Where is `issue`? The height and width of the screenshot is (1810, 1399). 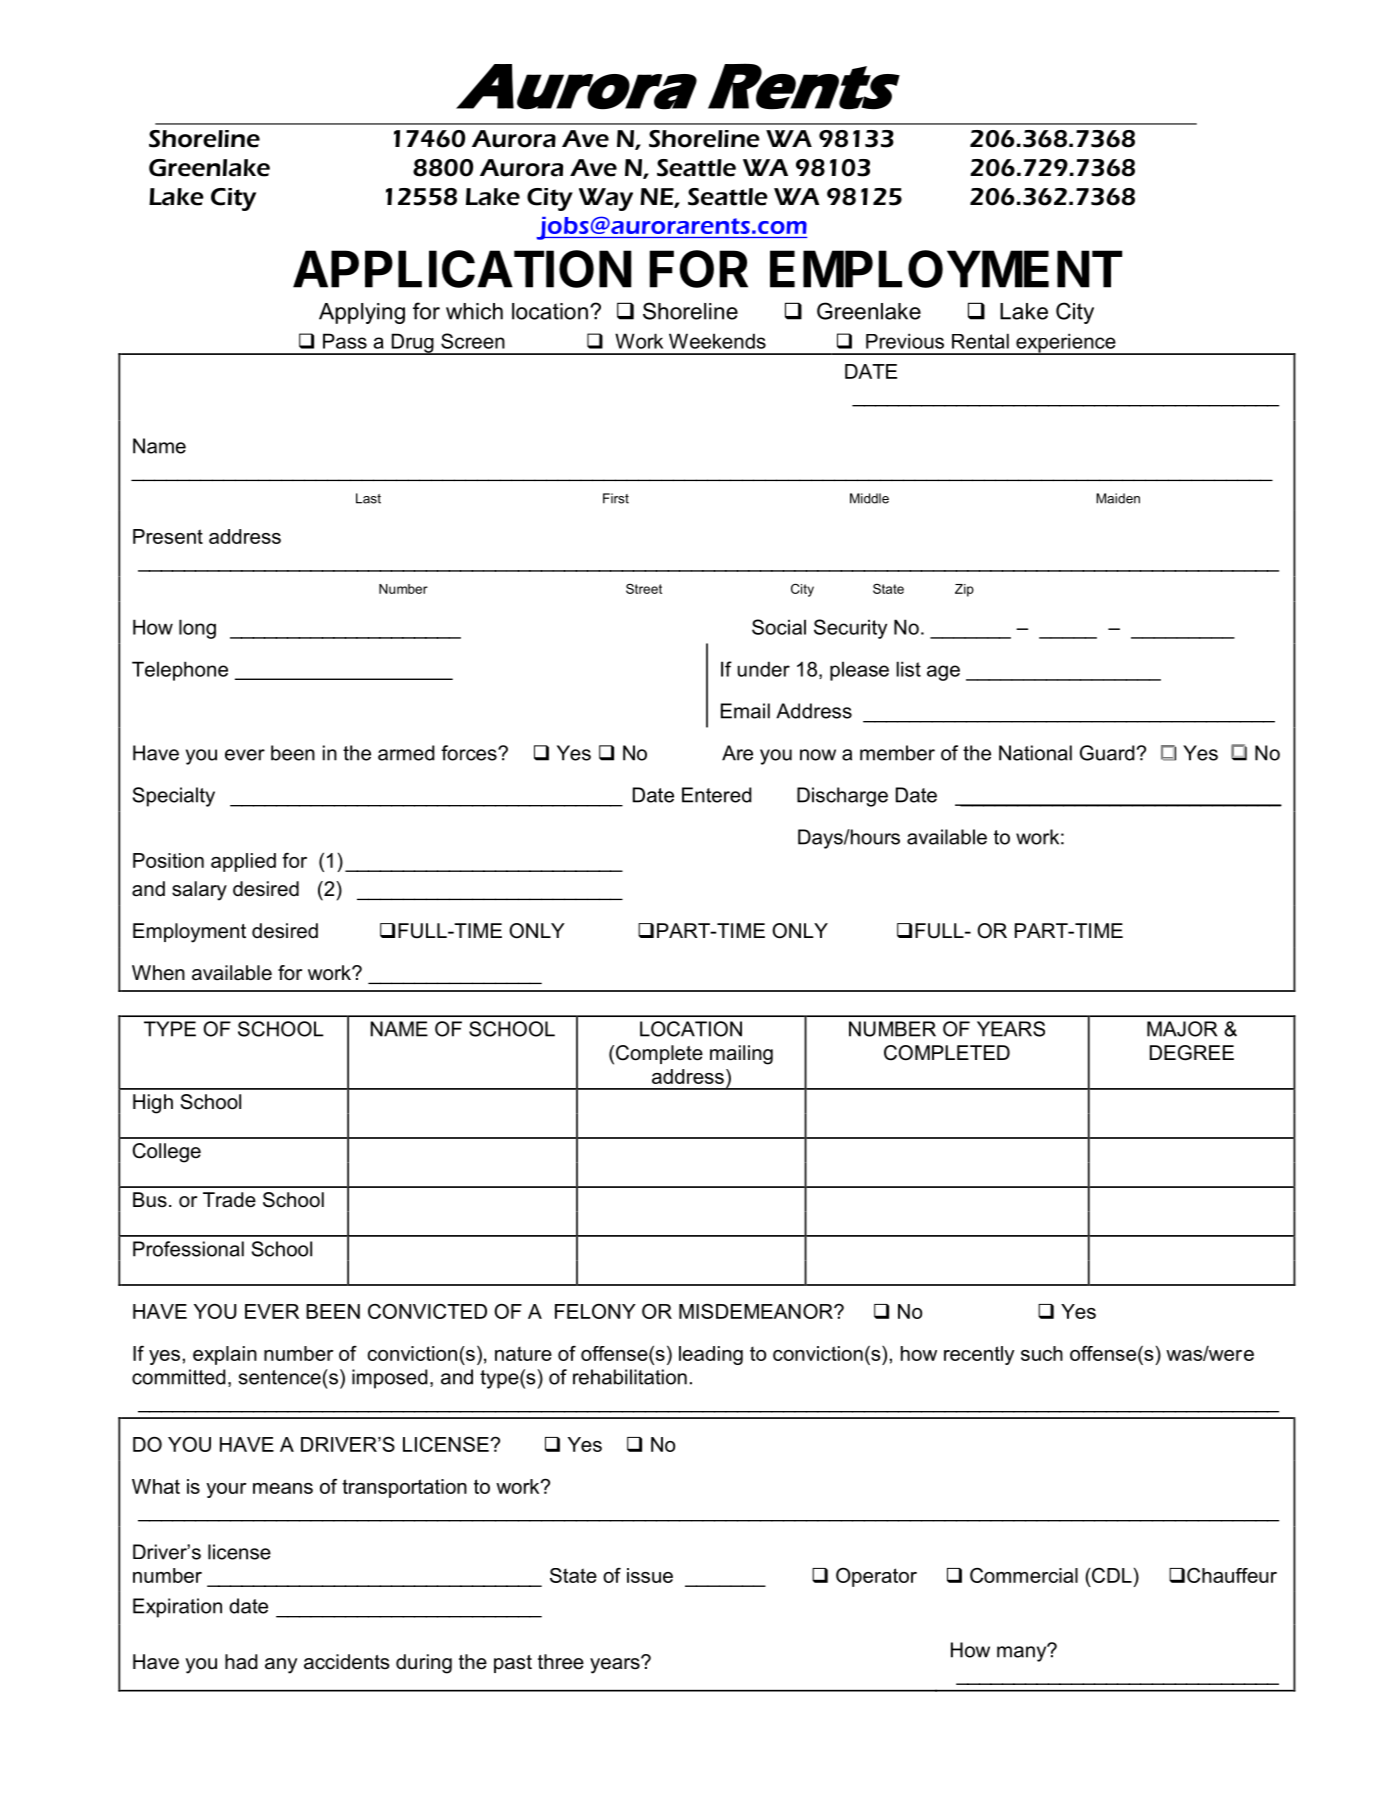 issue is located at coordinates (650, 1575).
